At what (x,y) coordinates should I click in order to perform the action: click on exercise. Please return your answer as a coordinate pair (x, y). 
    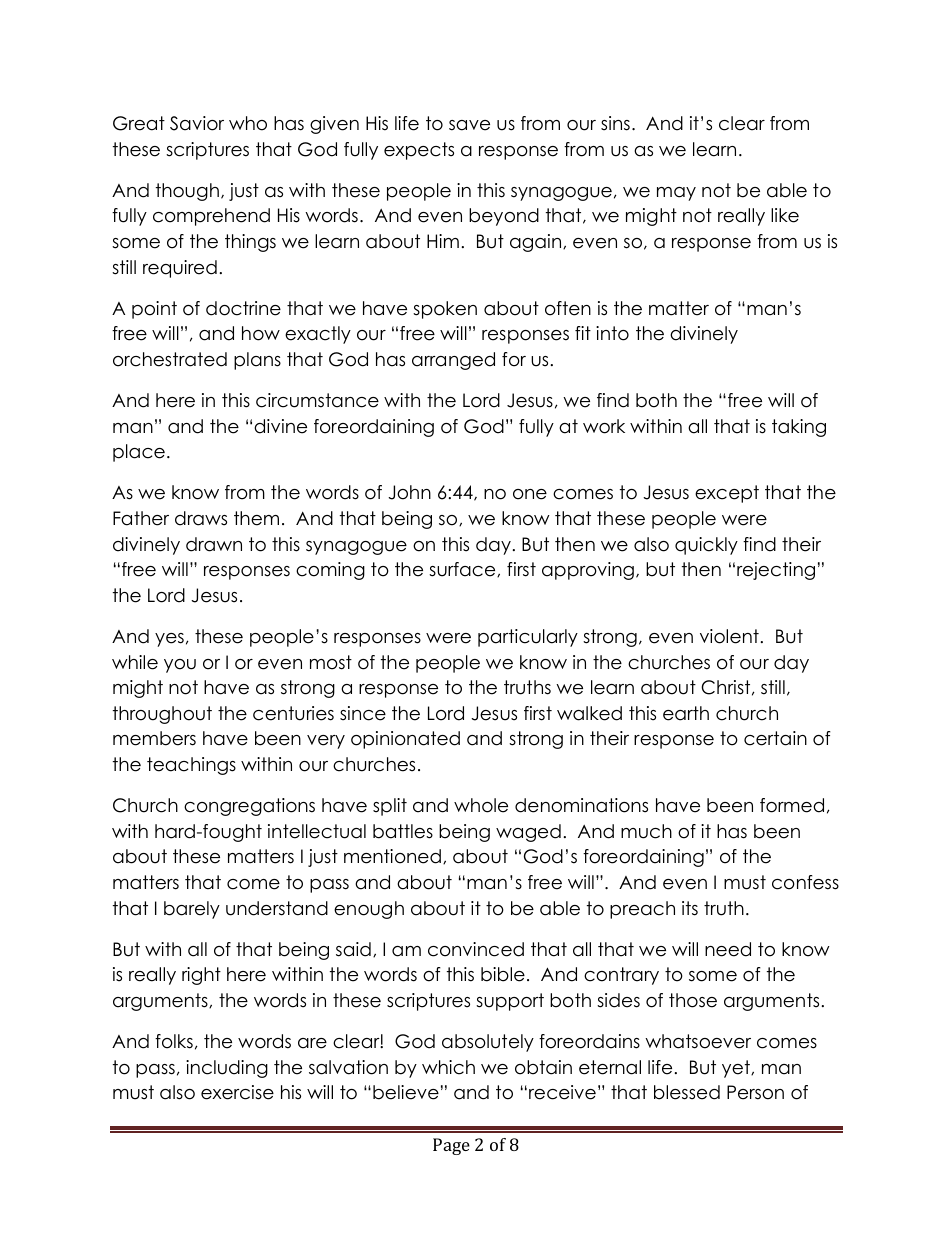
    Looking at the image, I should click on (237, 1092).
